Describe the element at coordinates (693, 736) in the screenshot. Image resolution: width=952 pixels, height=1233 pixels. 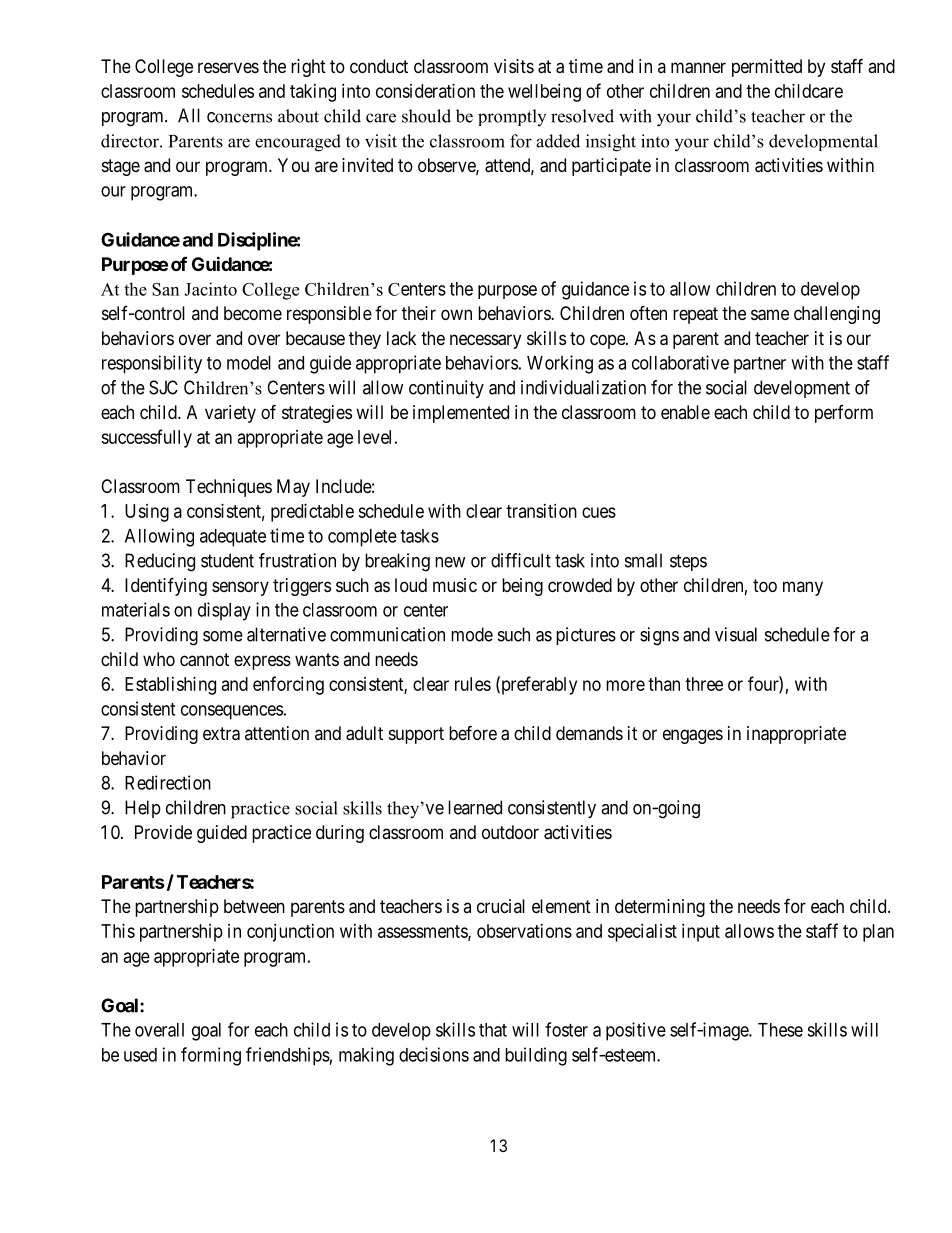
I see `engages` at that location.
